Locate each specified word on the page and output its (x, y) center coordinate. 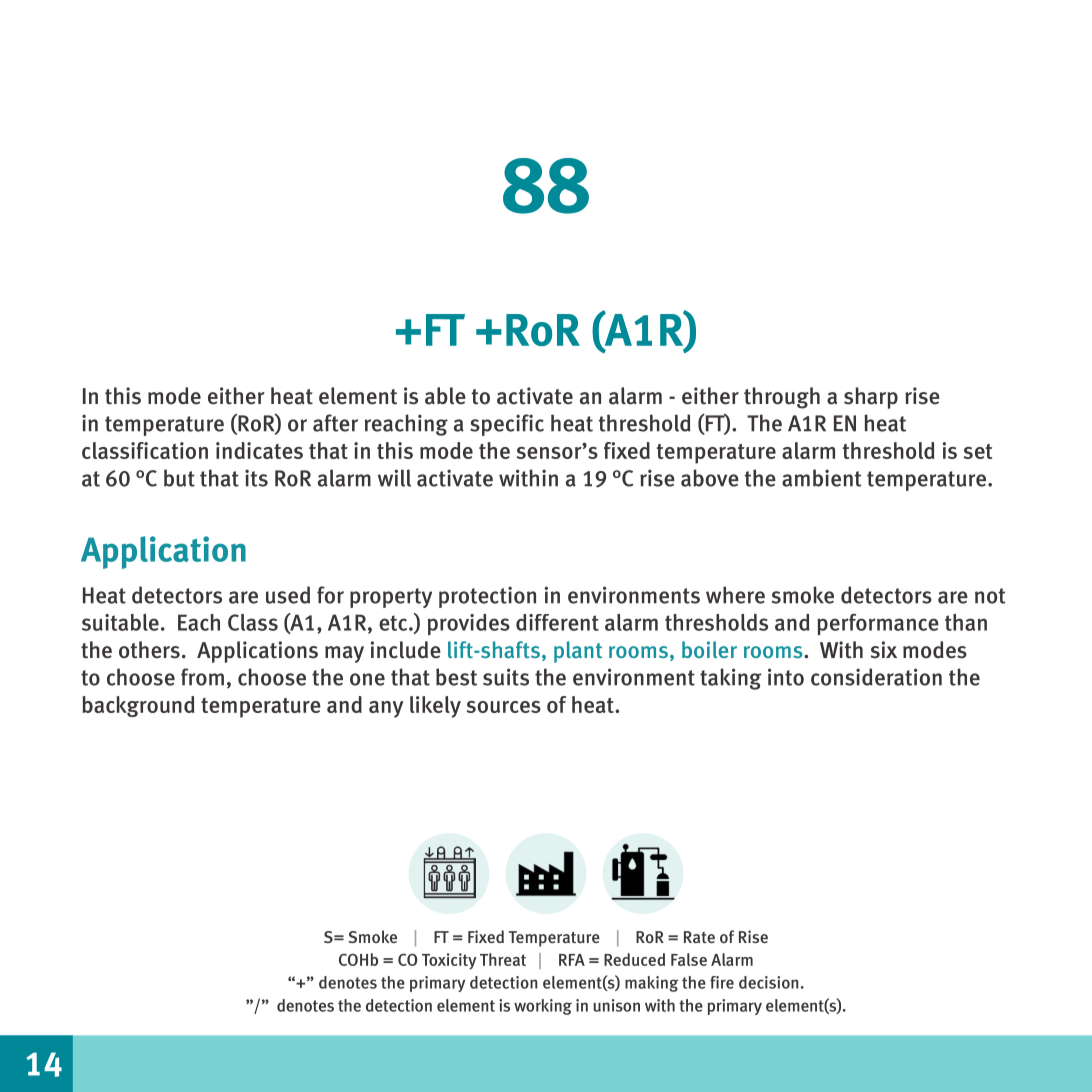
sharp (871, 398)
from (202, 677)
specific (507, 425)
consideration (876, 677)
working (543, 1007)
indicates (259, 450)
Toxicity (449, 961)
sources (503, 707)
